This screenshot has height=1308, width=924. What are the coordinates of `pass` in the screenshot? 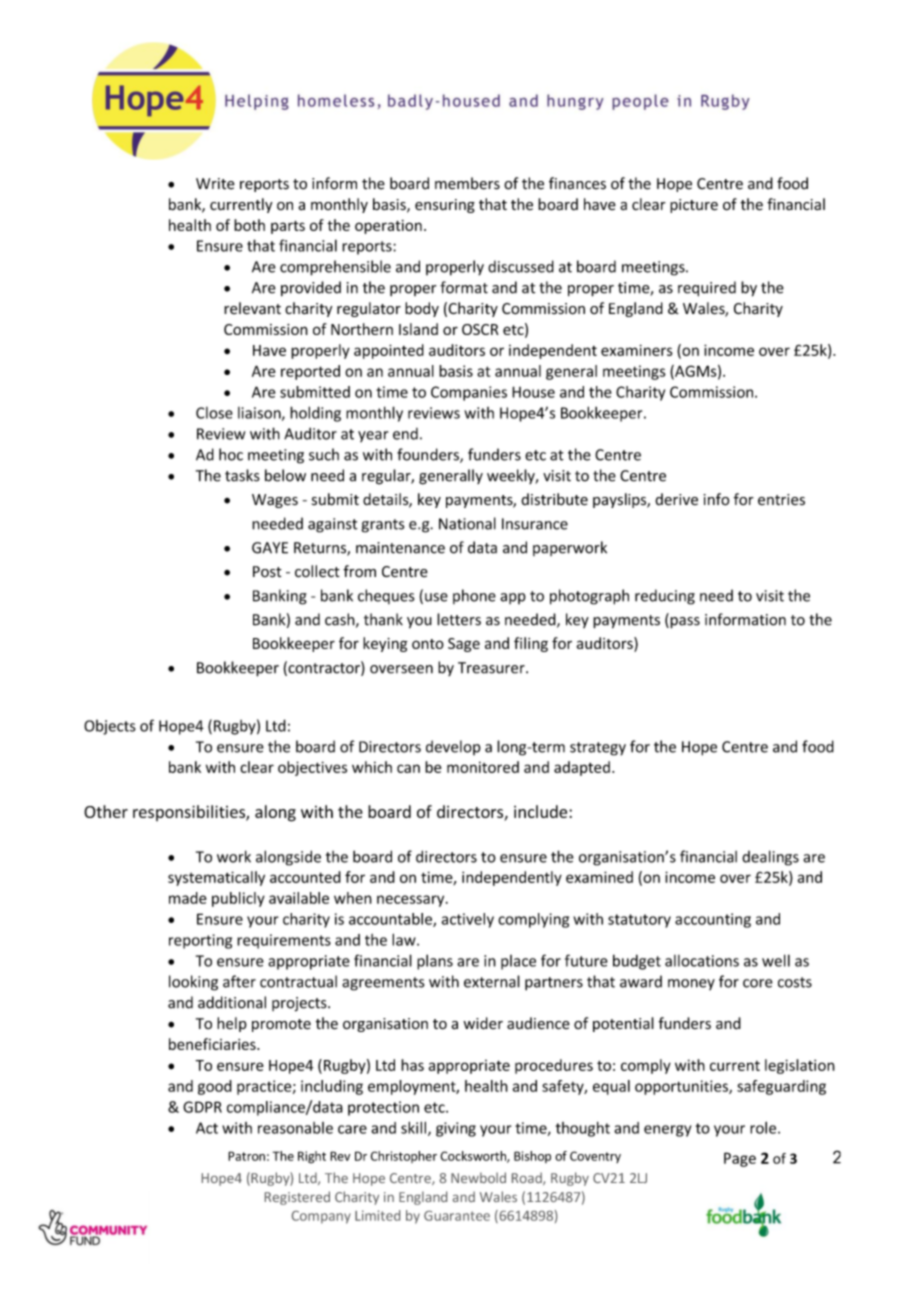 It's located at (684, 623).
